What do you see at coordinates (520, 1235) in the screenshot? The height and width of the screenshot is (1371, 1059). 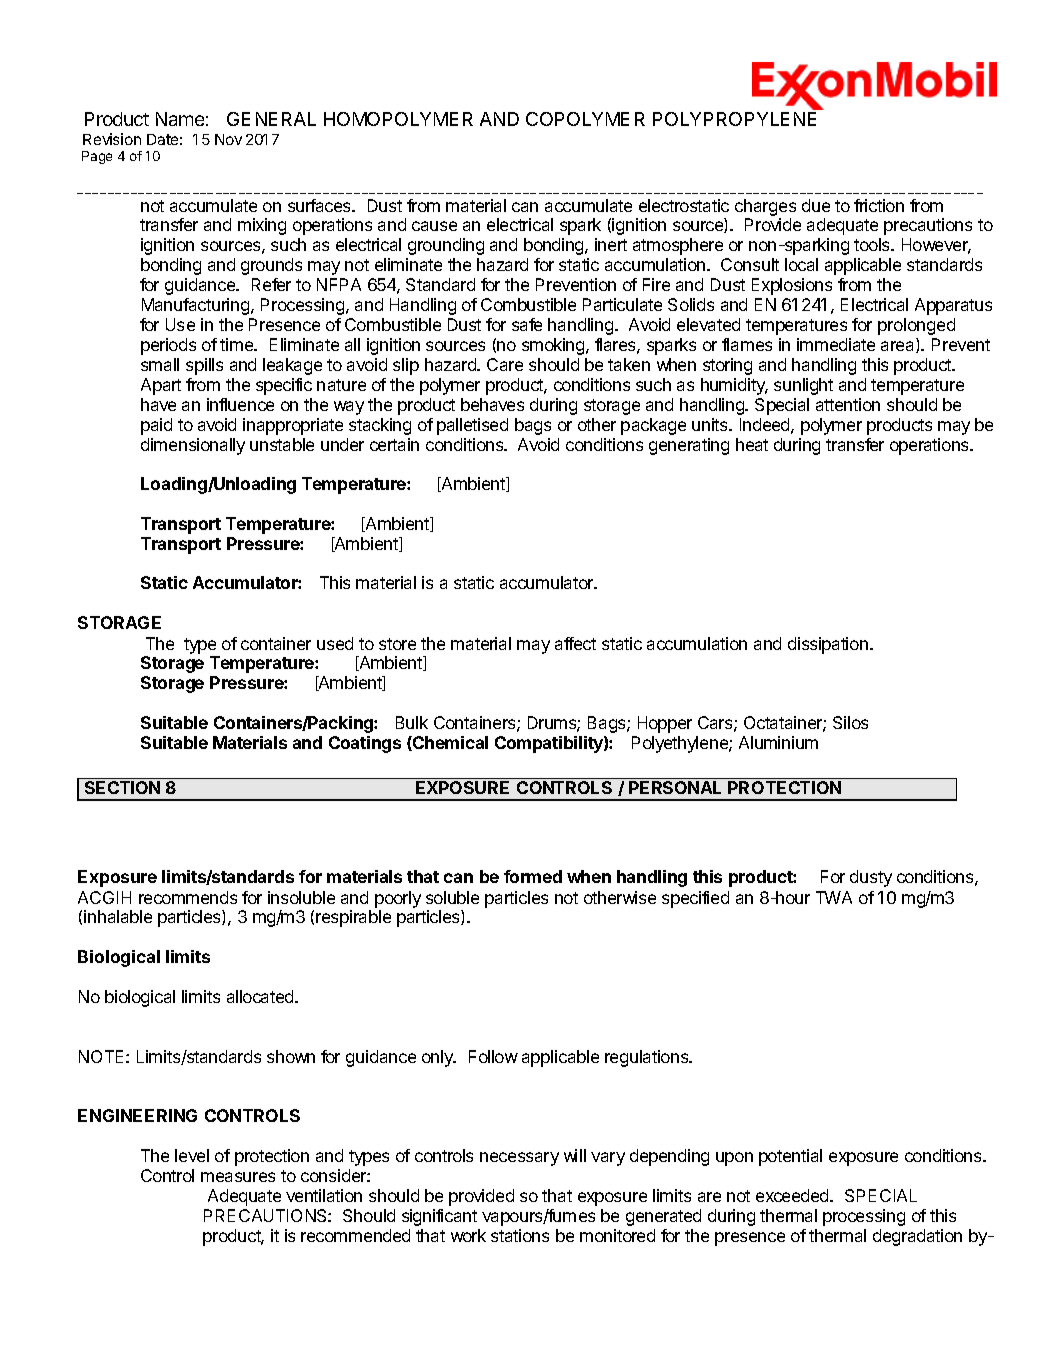 I see `stations` at bounding box center [520, 1235].
